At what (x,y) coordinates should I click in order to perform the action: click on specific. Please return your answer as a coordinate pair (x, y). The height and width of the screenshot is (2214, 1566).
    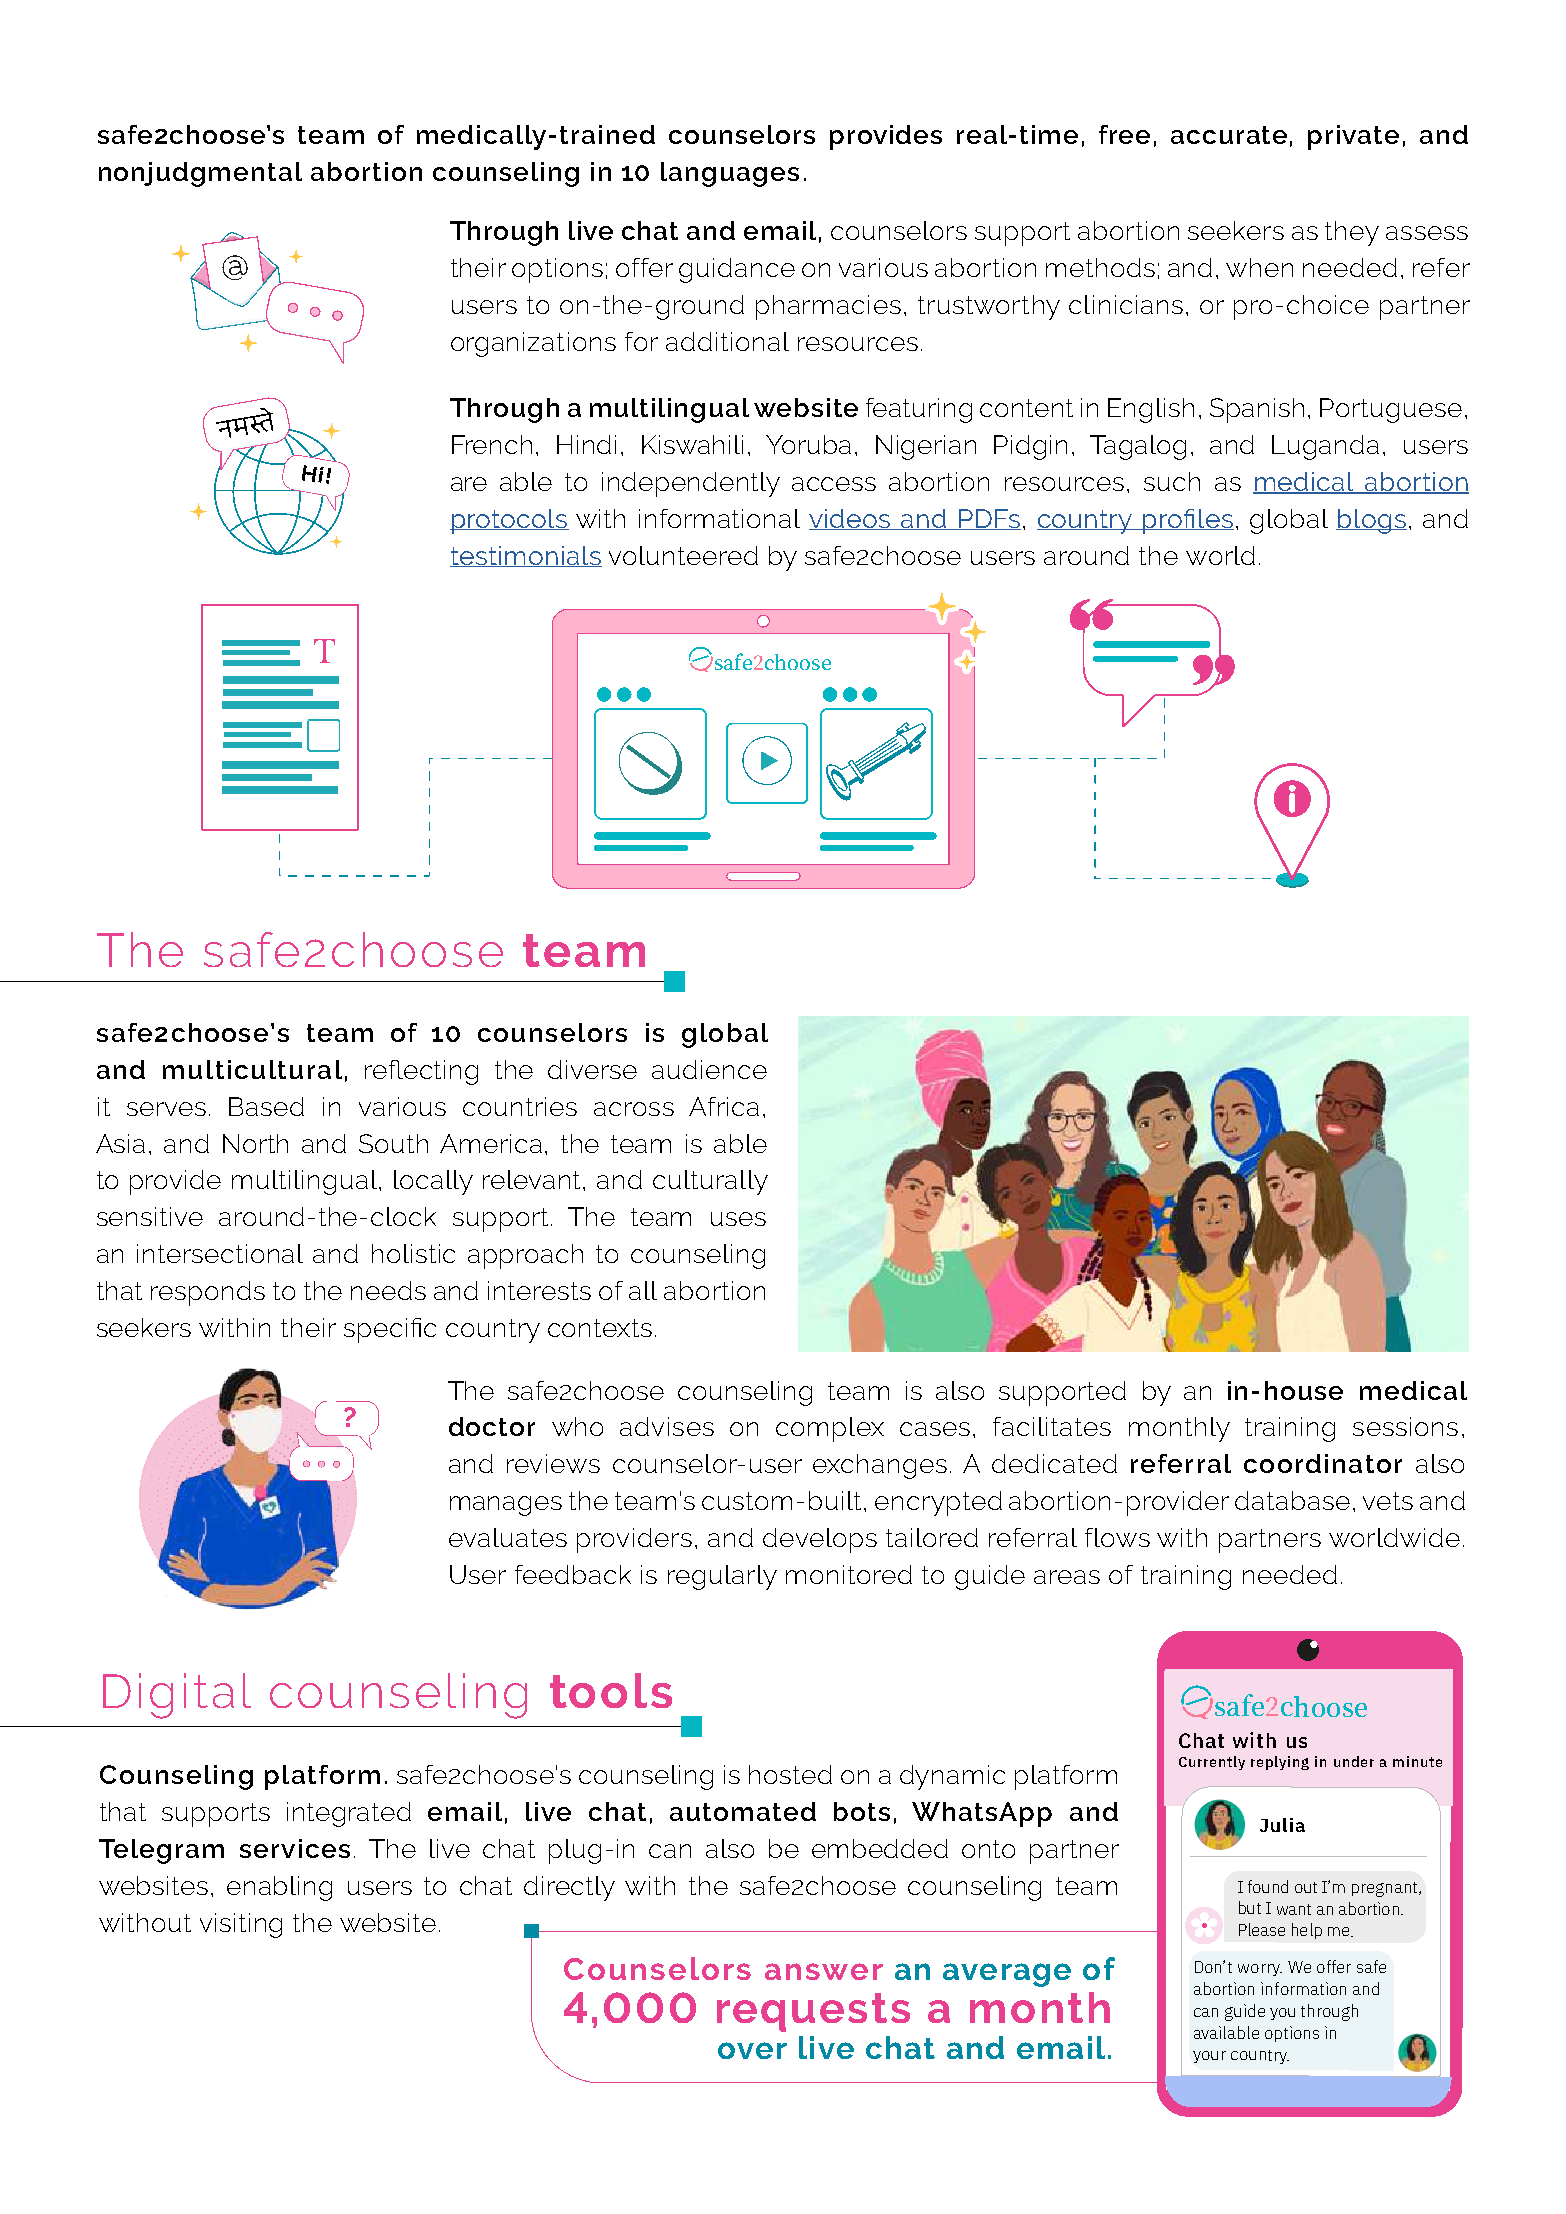
    Looking at the image, I should click on (390, 1330).
